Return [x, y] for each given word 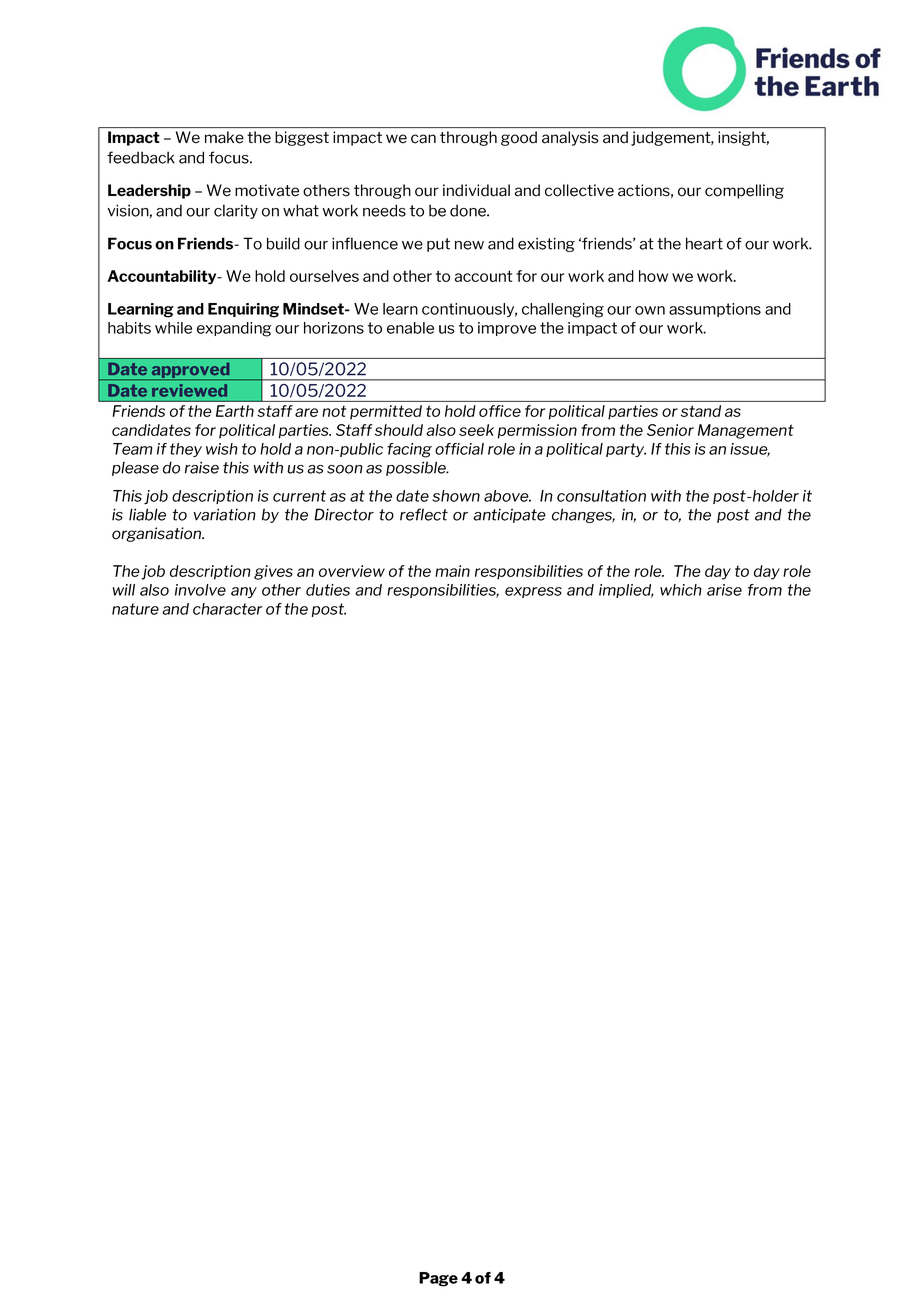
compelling [744, 191]
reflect [424, 514]
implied [626, 591]
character [228, 609]
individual [476, 190]
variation [225, 514]
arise [724, 590]
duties [328, 590]
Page [438, 1279]
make [224, 137]
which [681, 590]
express [533, 592]
